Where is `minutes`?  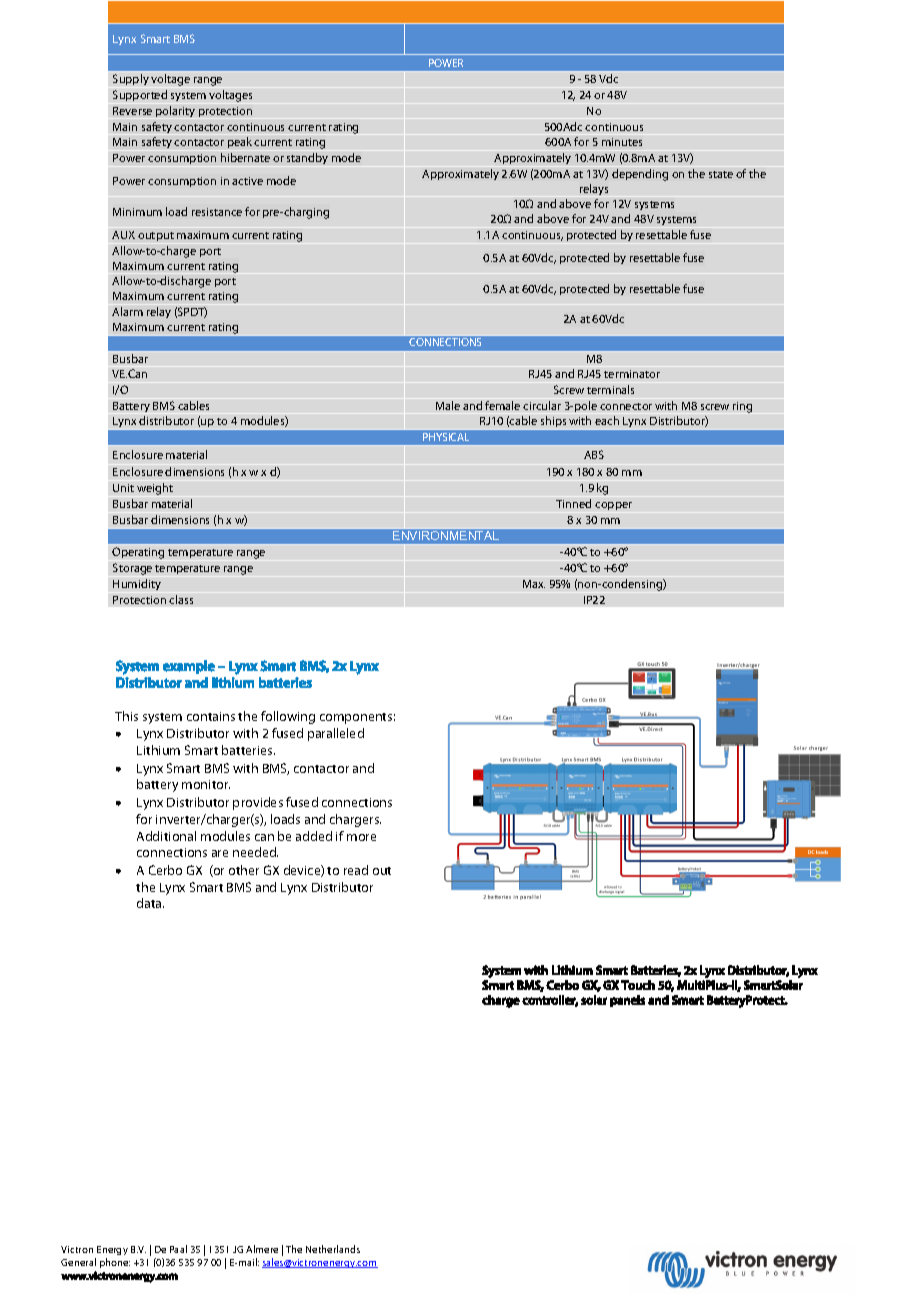
minutes is located at coordinates (622, 142).
